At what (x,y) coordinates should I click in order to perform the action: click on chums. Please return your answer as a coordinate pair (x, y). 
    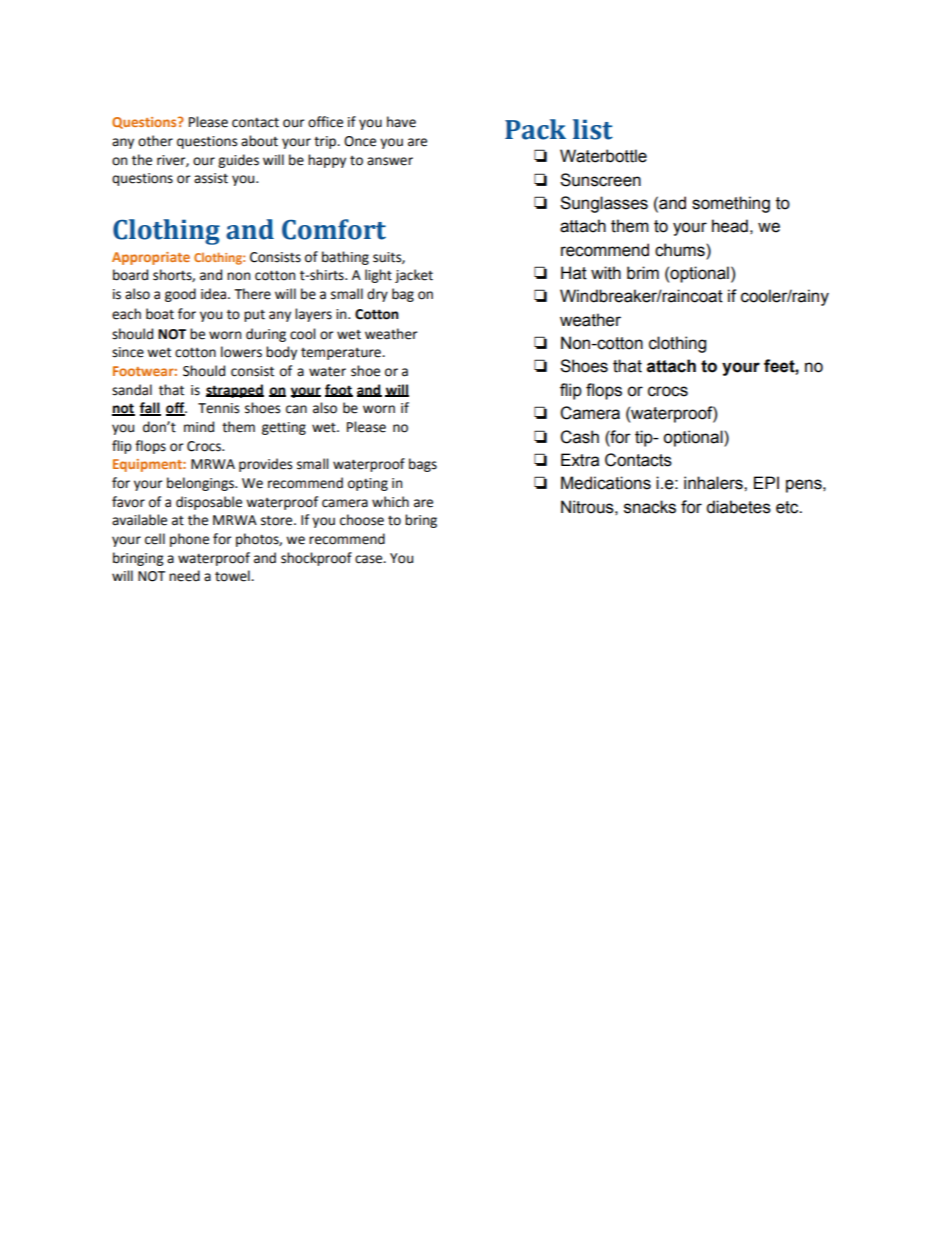
    Looking at the image, I should click on (681, 250).
